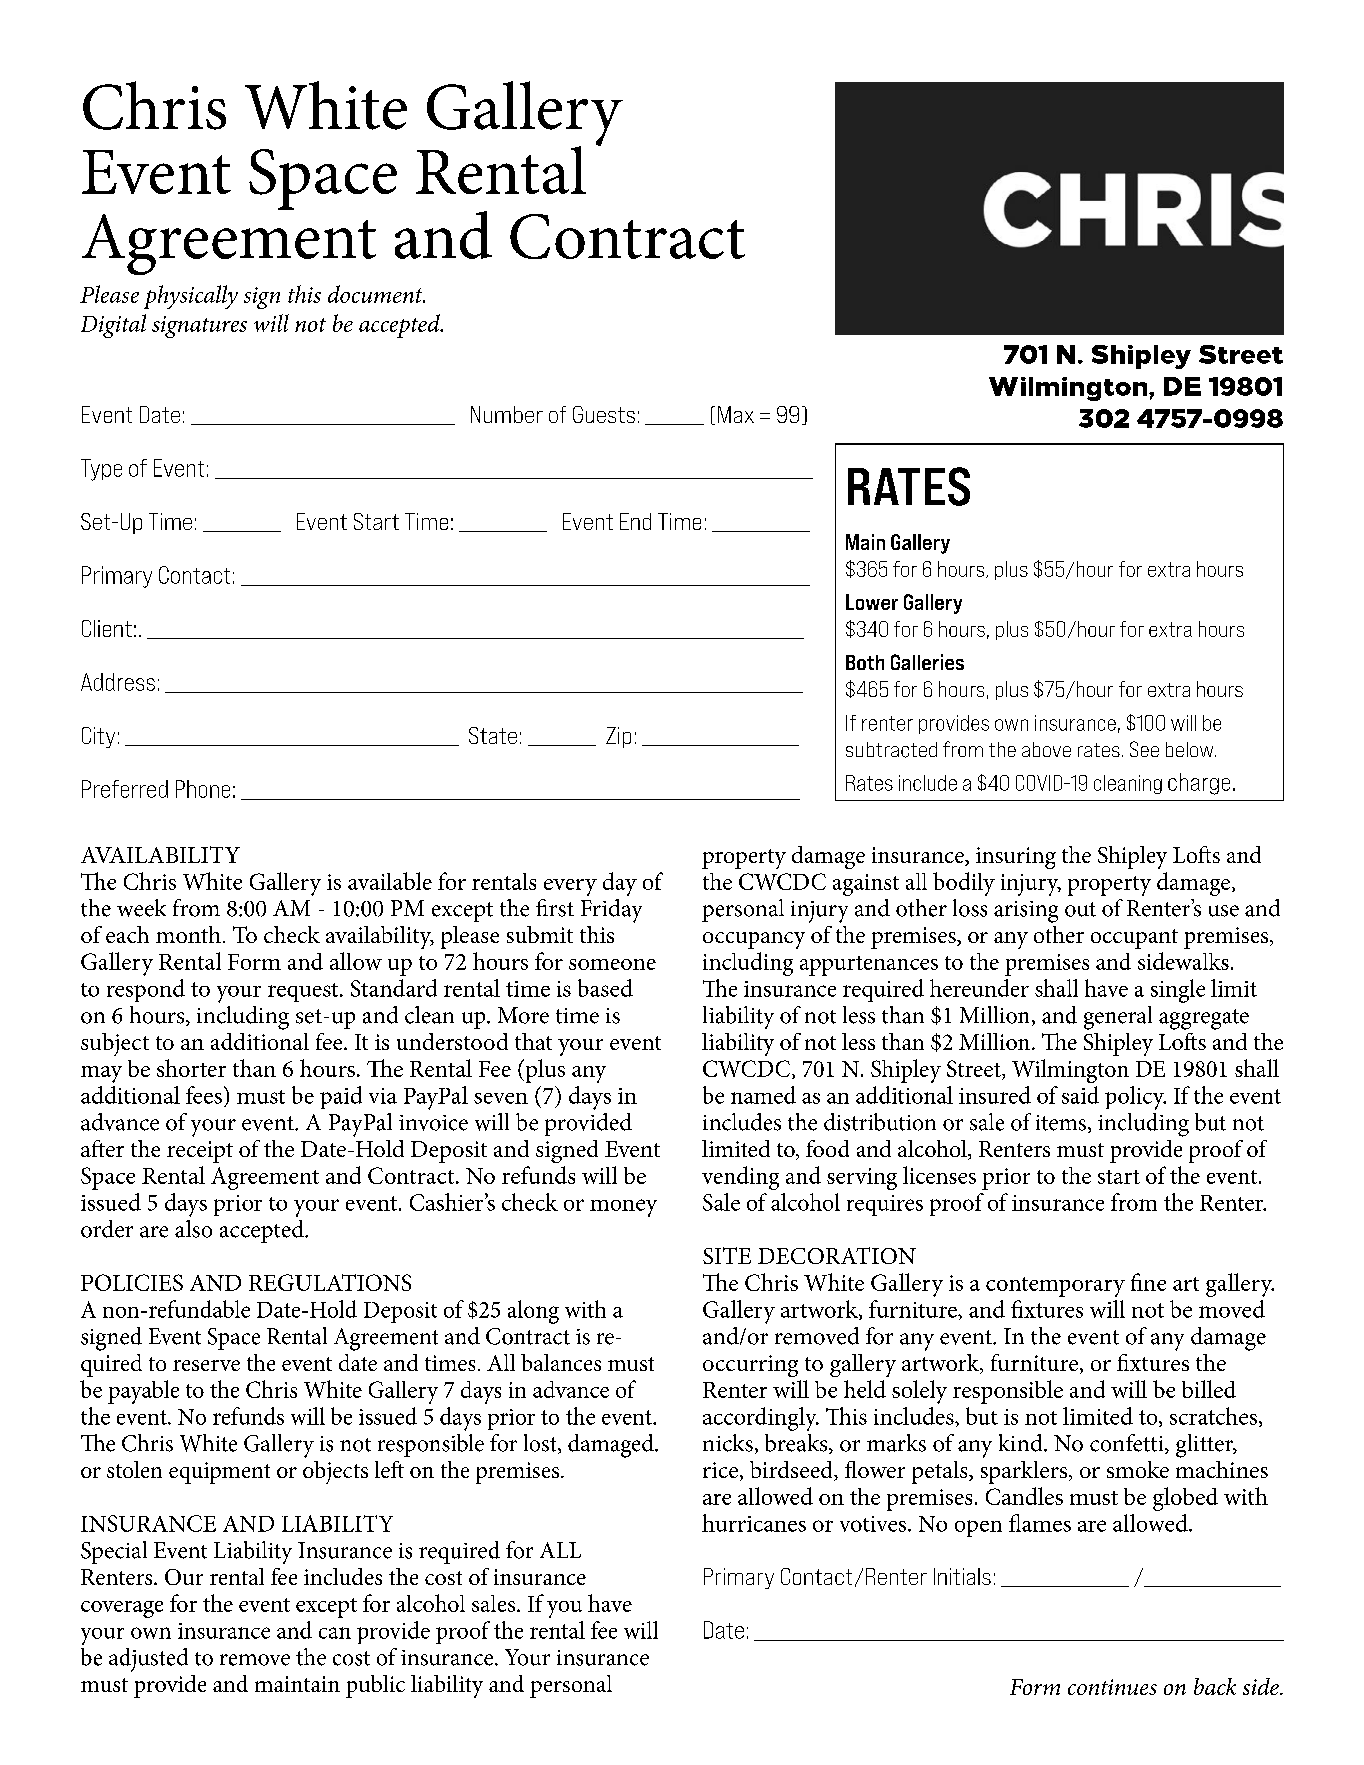 This image has width=1364, height=1765. I want to click on physically, so click(191, 297).
